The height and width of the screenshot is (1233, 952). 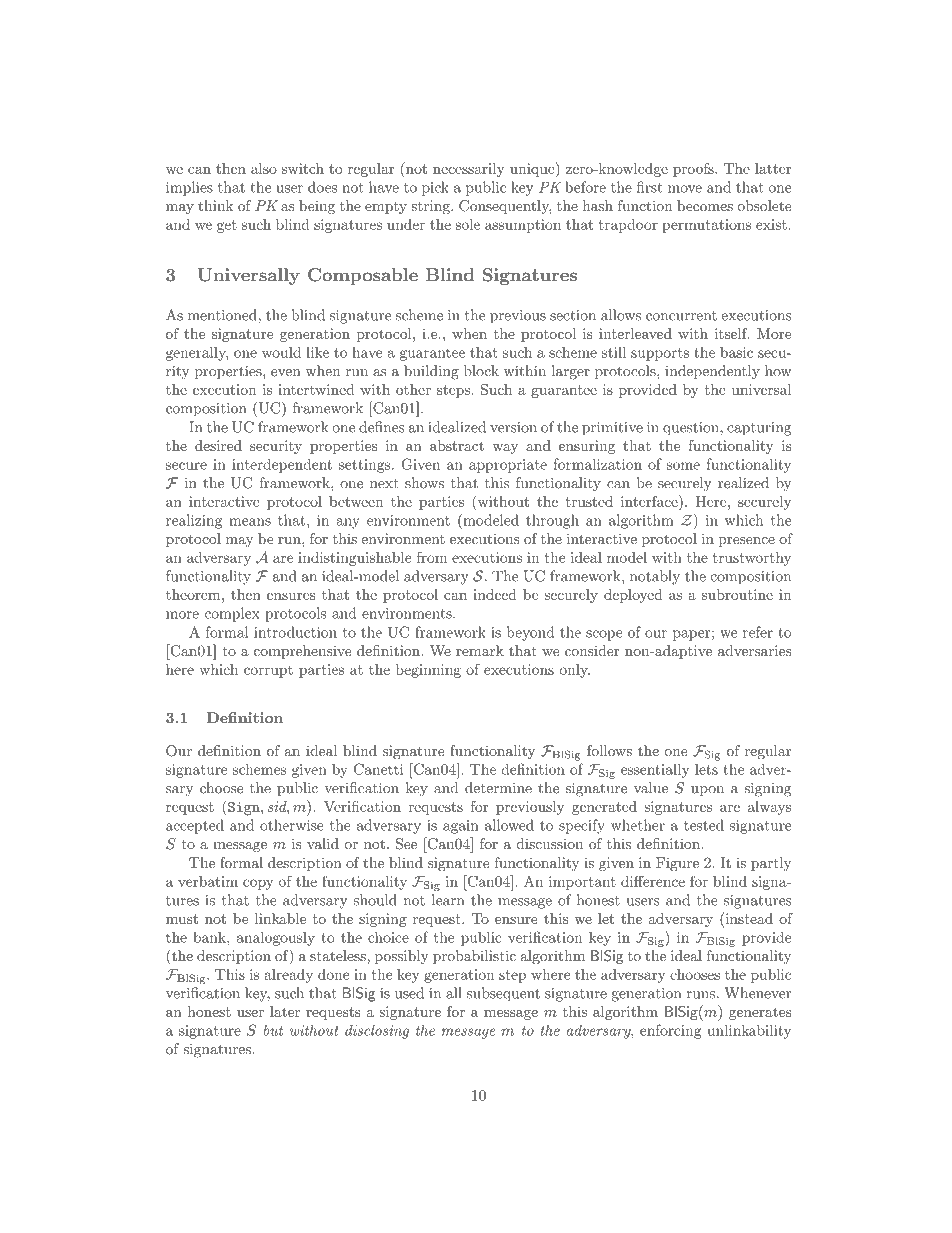 I want to click on some, so click(x=683, y=466).
